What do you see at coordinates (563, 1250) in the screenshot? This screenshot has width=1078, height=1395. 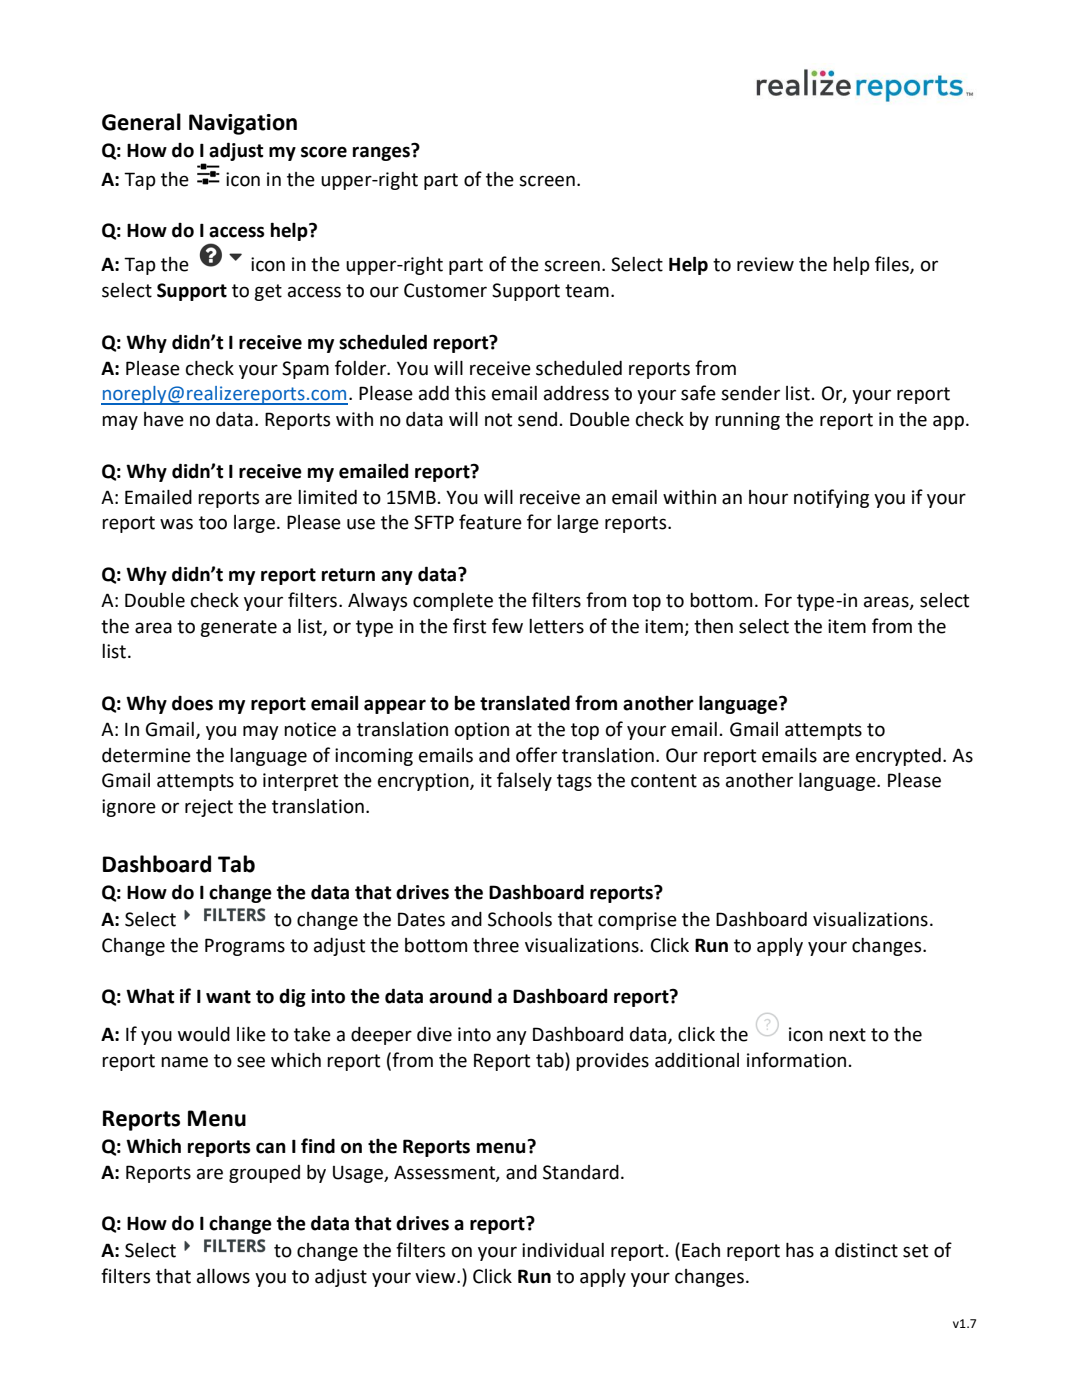 I see `individual` at bounding box center [563, 1250].
